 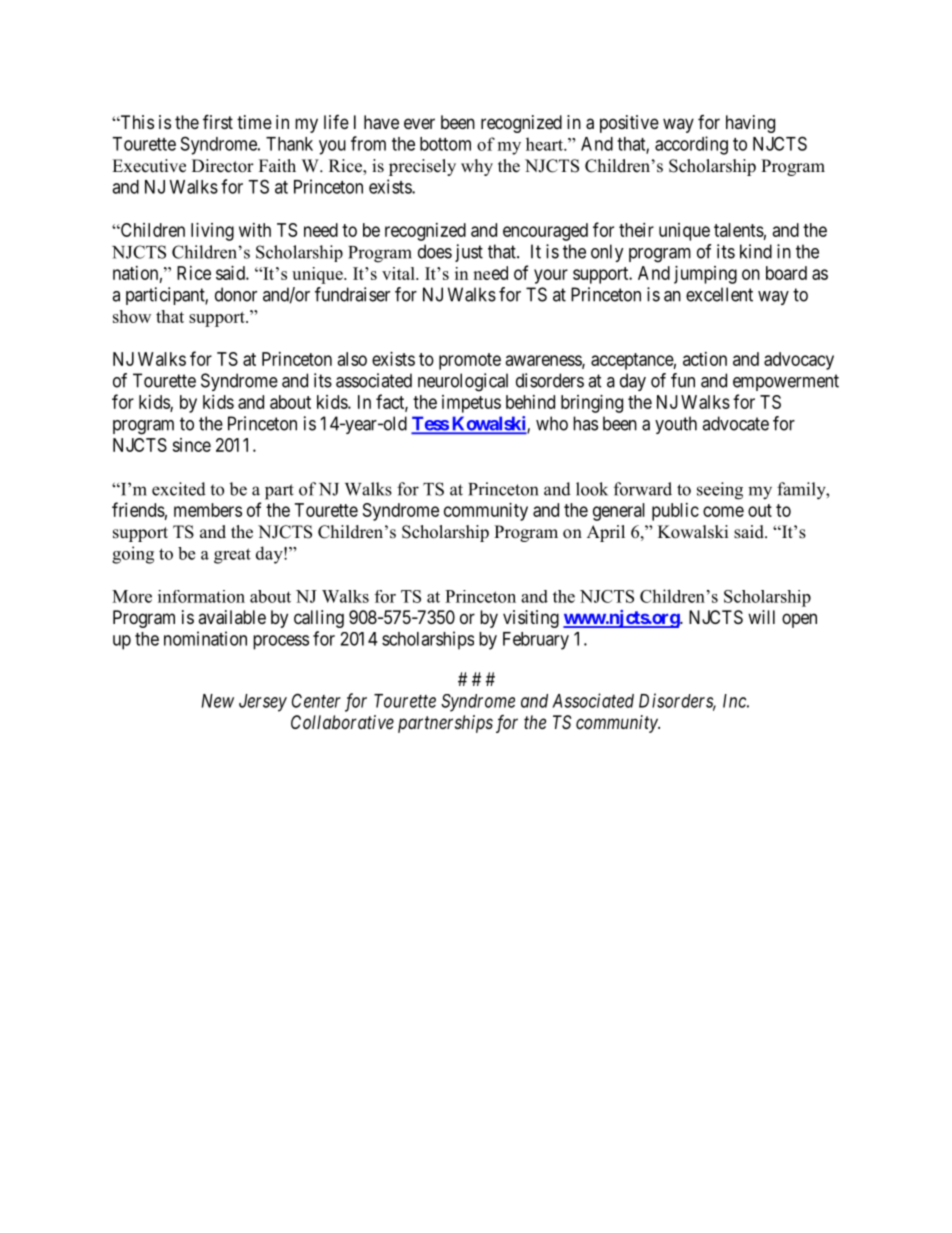 What do you see at coordinates (218, 121) in the screenshot?
I see `first` at bounding box center [218, 121].
